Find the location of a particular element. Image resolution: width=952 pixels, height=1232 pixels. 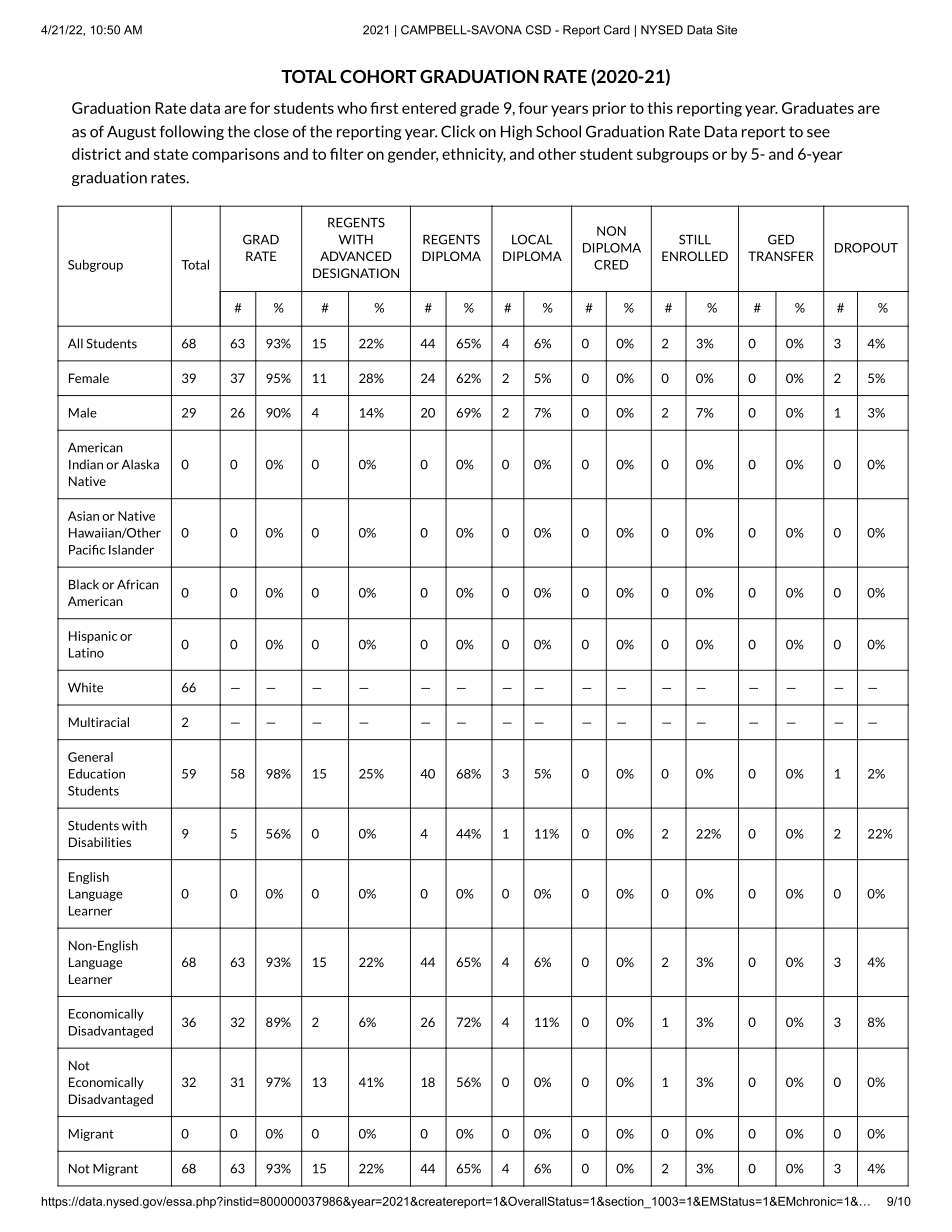

African is located at coordinates (138, 584).
